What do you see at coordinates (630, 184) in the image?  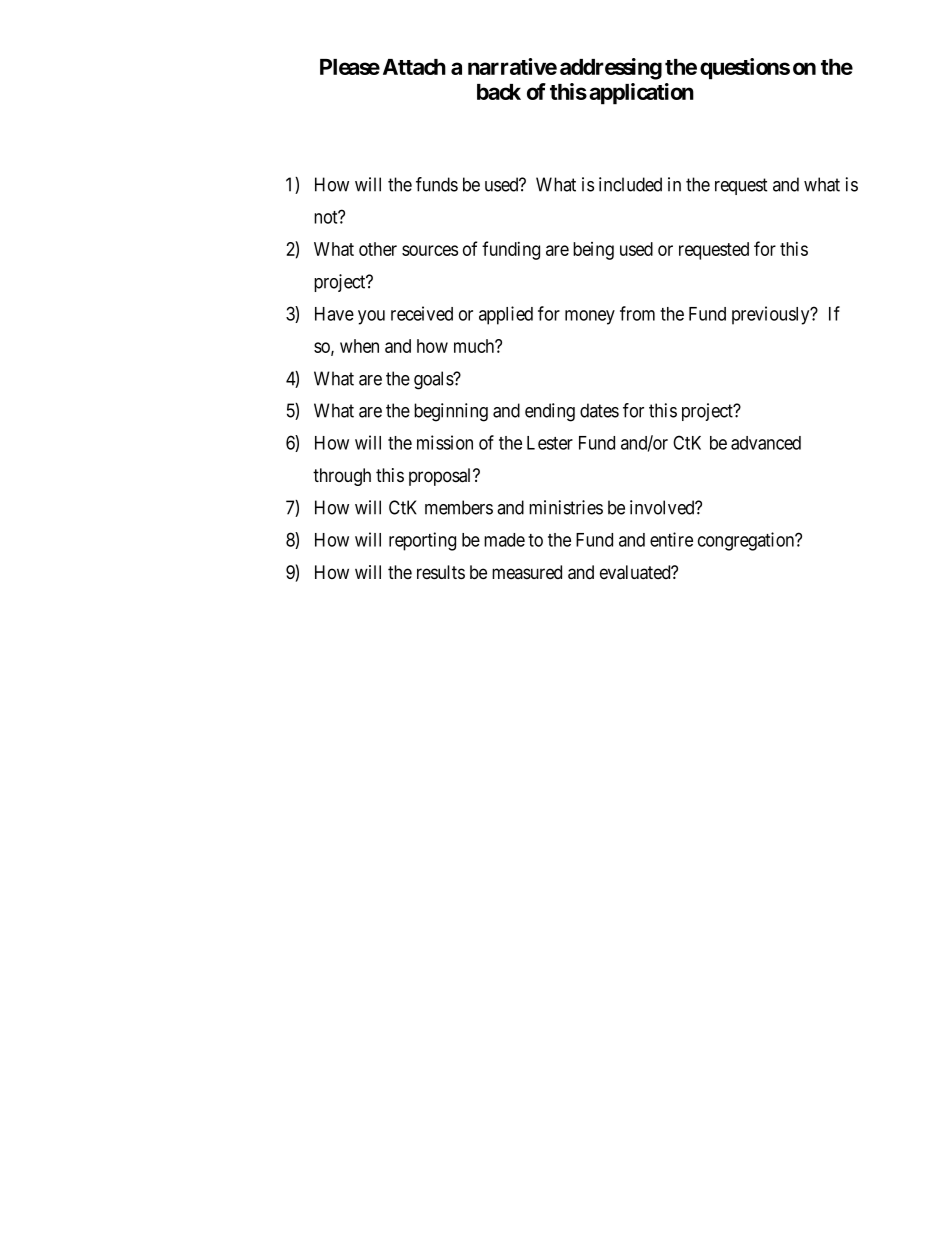 I see `included` at bounding box center [630, 184].
